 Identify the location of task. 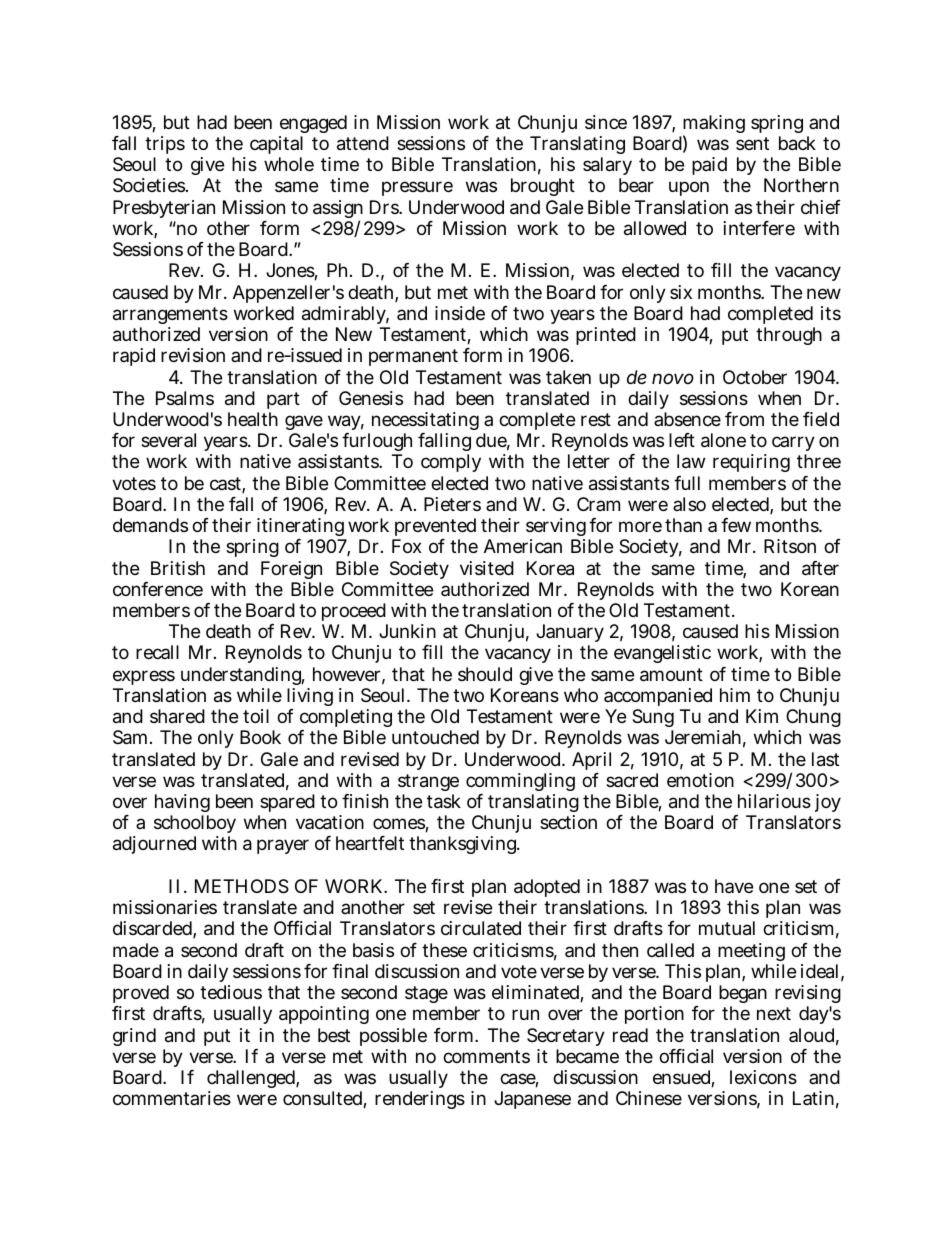
(444, 801).
